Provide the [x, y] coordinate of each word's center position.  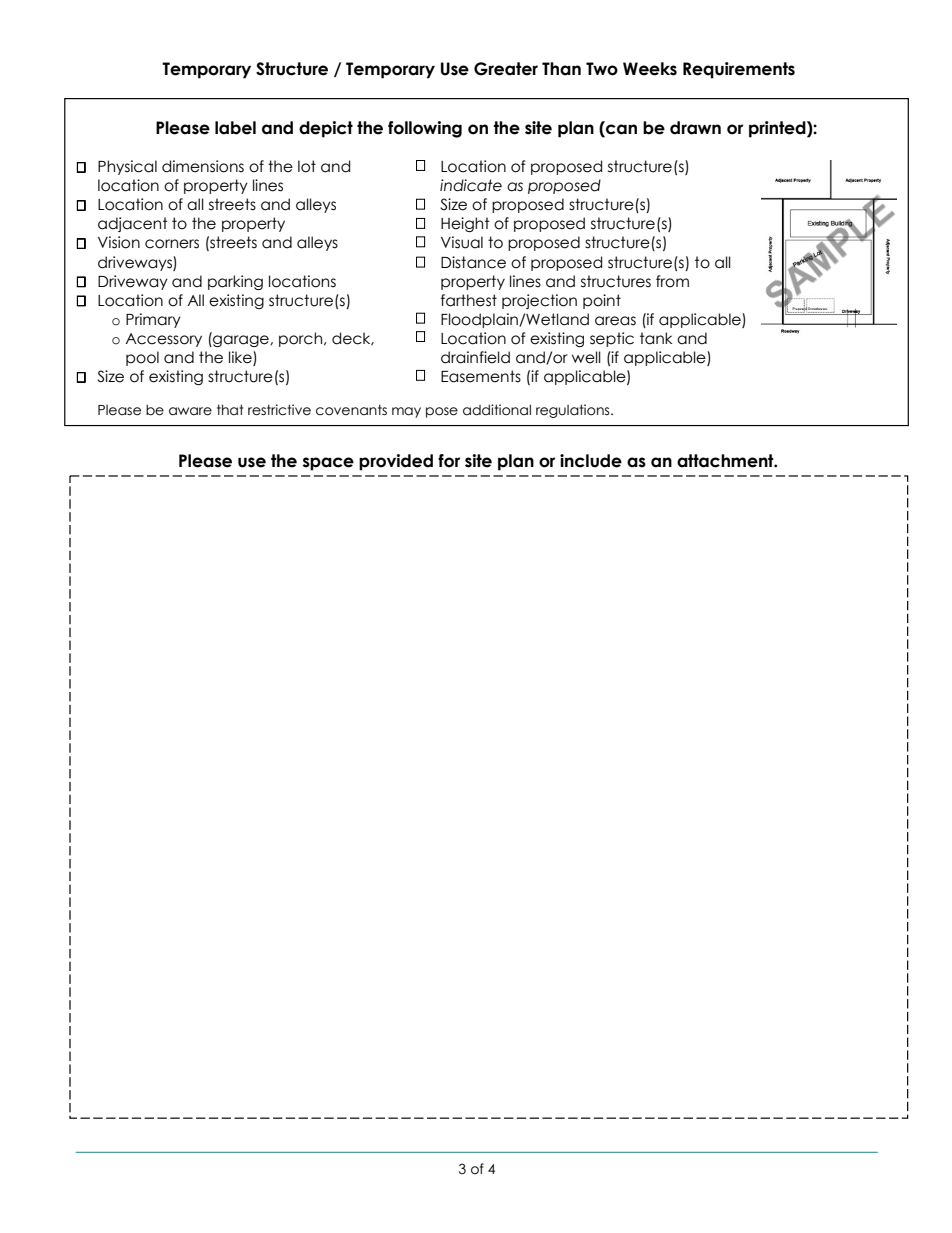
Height [465, 224]
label [235, 128]
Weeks [650, 69]
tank [656, 338]
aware [190, 411]
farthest [469, 300]
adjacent [133, 224]
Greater [506, 69]
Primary [153, 320]
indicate [471, 185]
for [449, 461]
